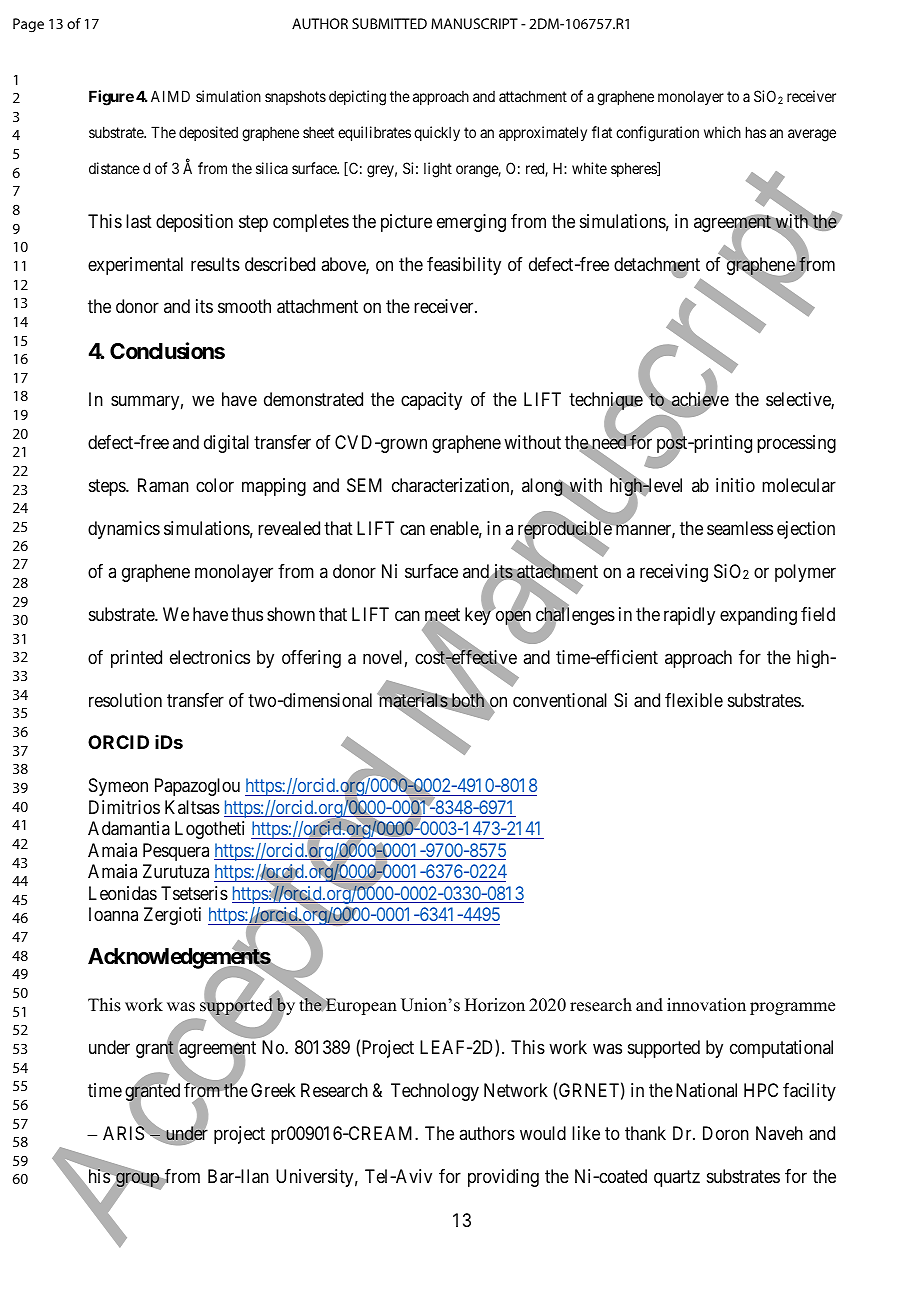 This screenshot has height=1308, width=924. What do you see at coordinates (722, 132) in the screenshot?
I see `which` at bounding box center [722, 132].
